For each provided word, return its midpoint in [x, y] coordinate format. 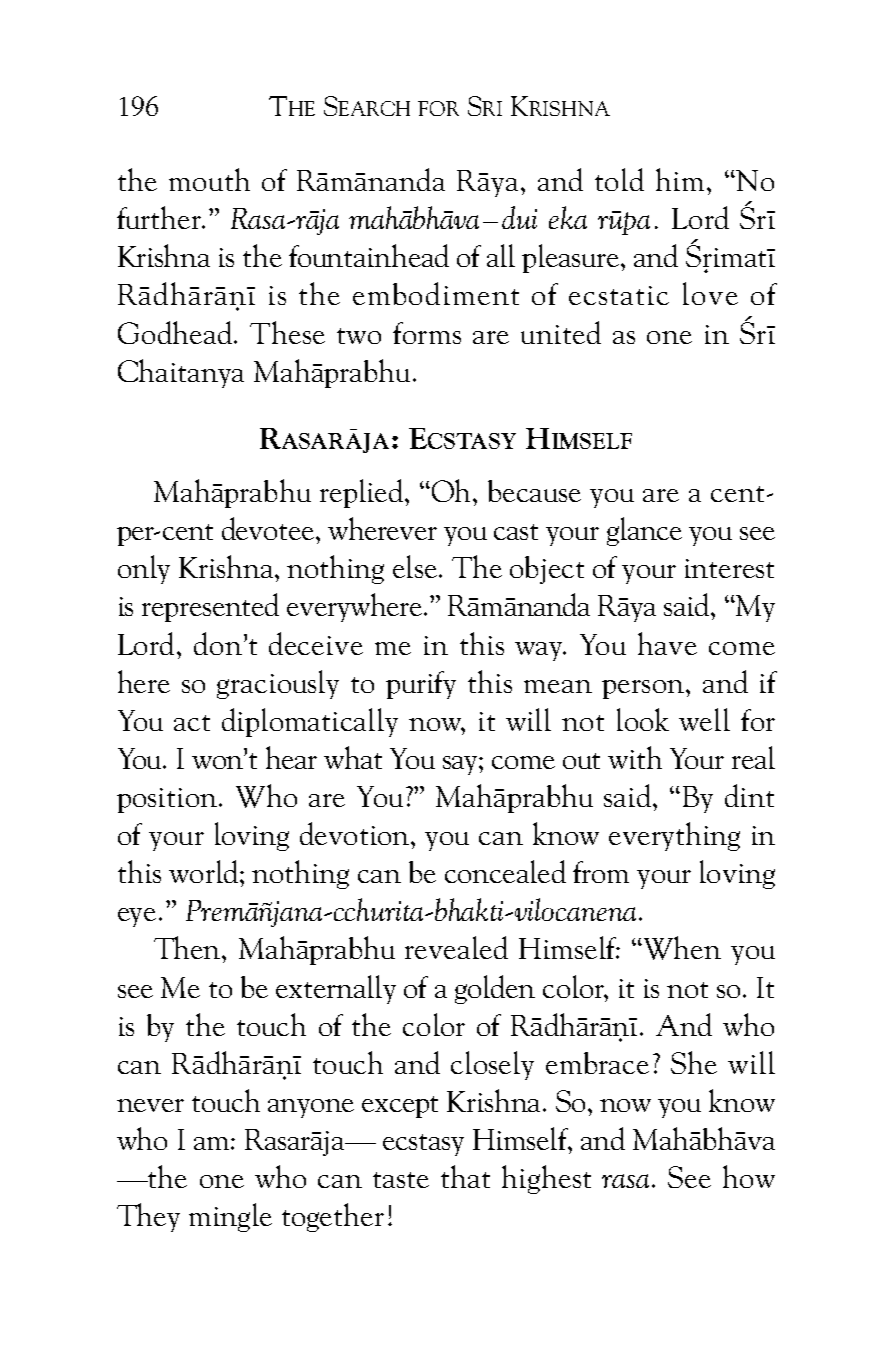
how [749, 1176]
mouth [209, 179]
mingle [230, 1217]
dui [519, 217]
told [619, 179]
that [465, 1176]
